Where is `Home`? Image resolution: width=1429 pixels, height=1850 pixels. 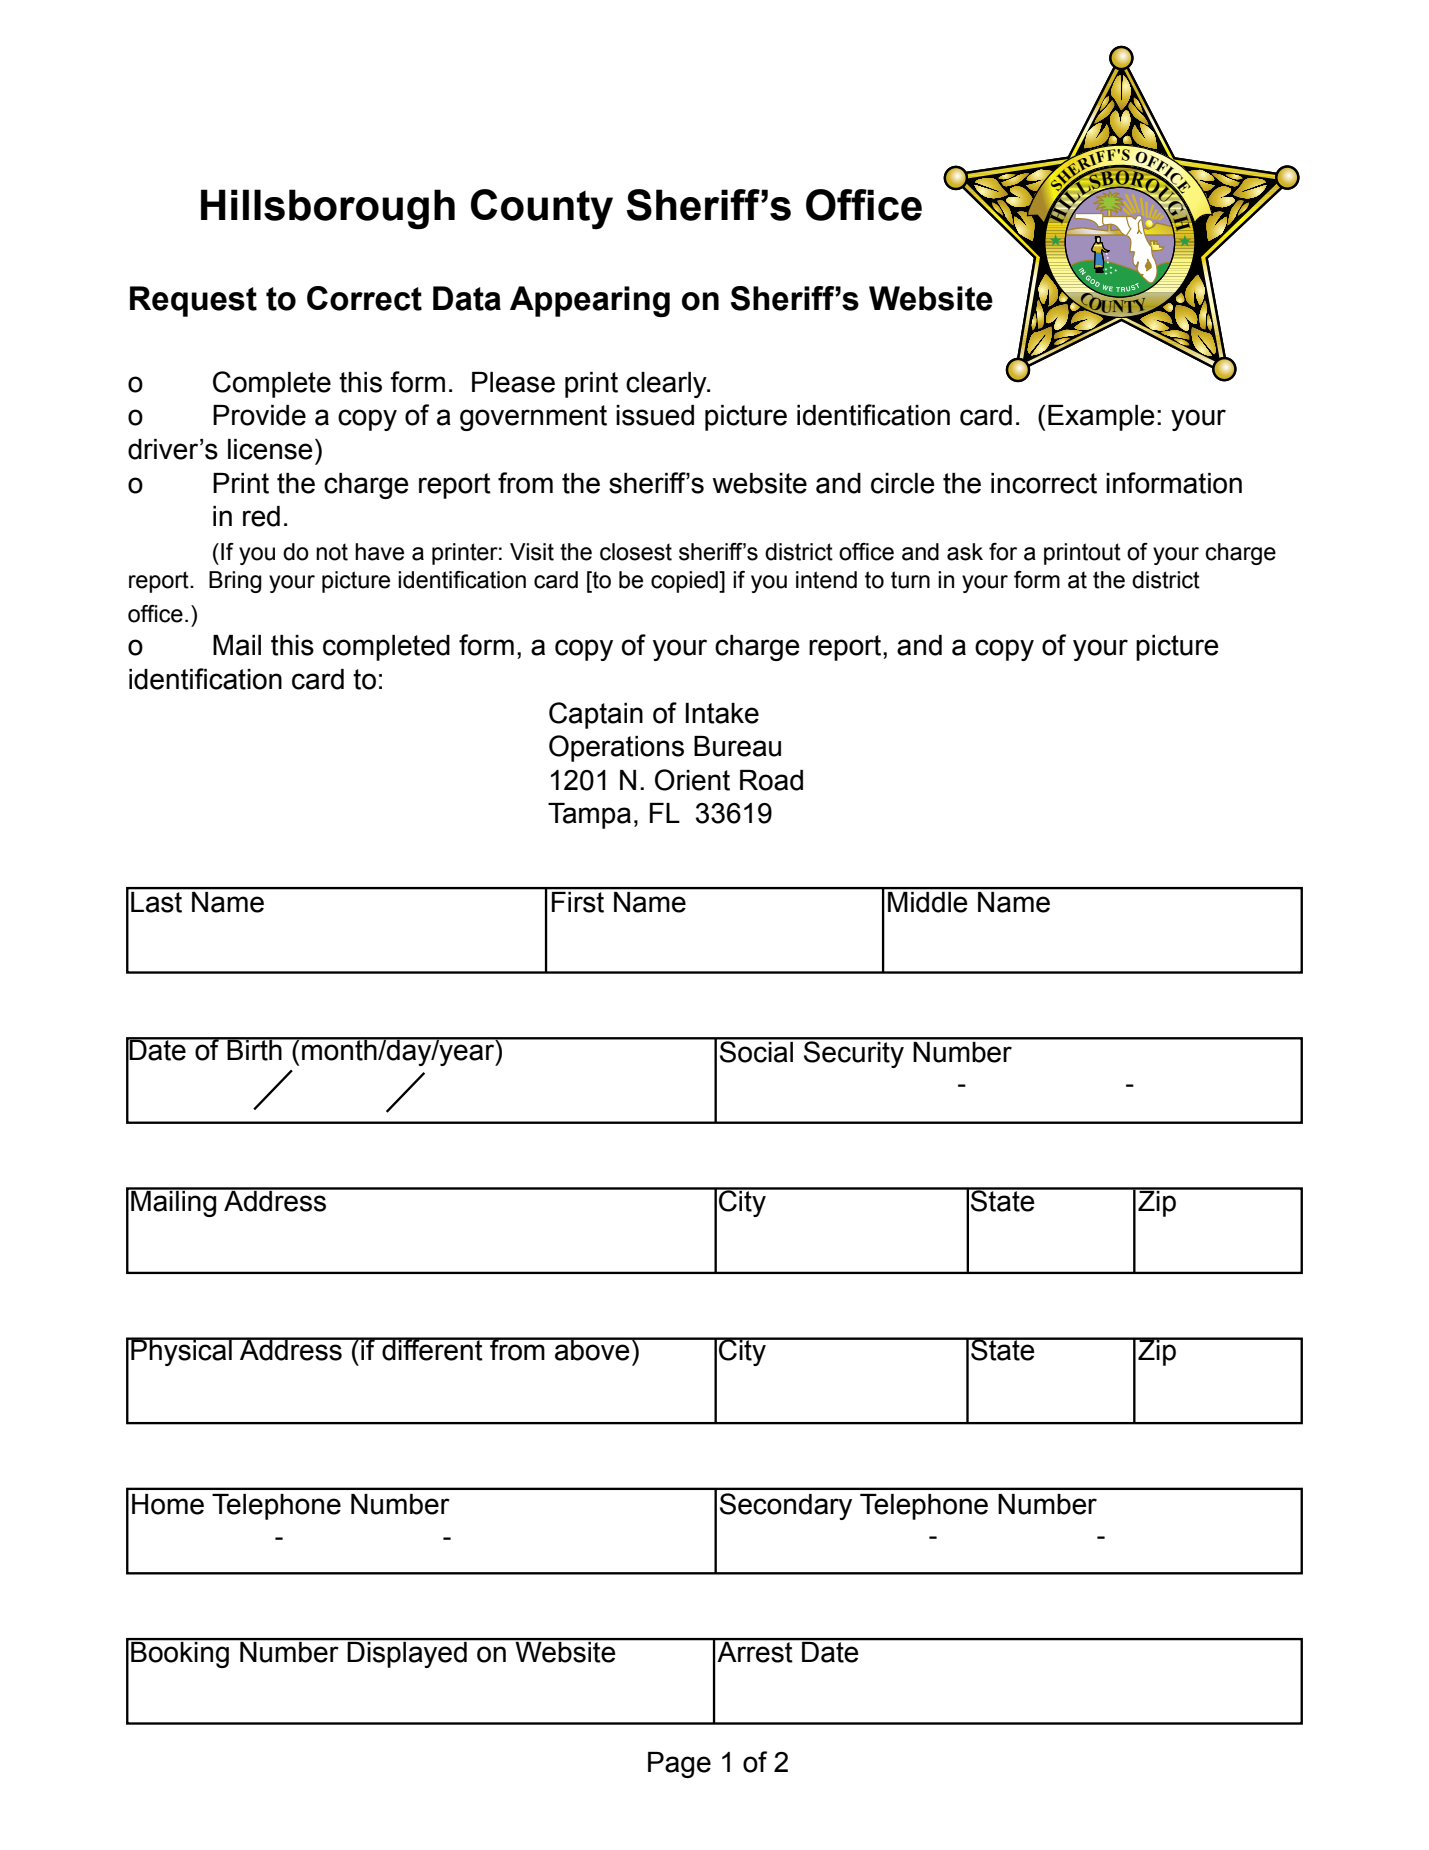
Home is located at coordinates (168, 1504).
